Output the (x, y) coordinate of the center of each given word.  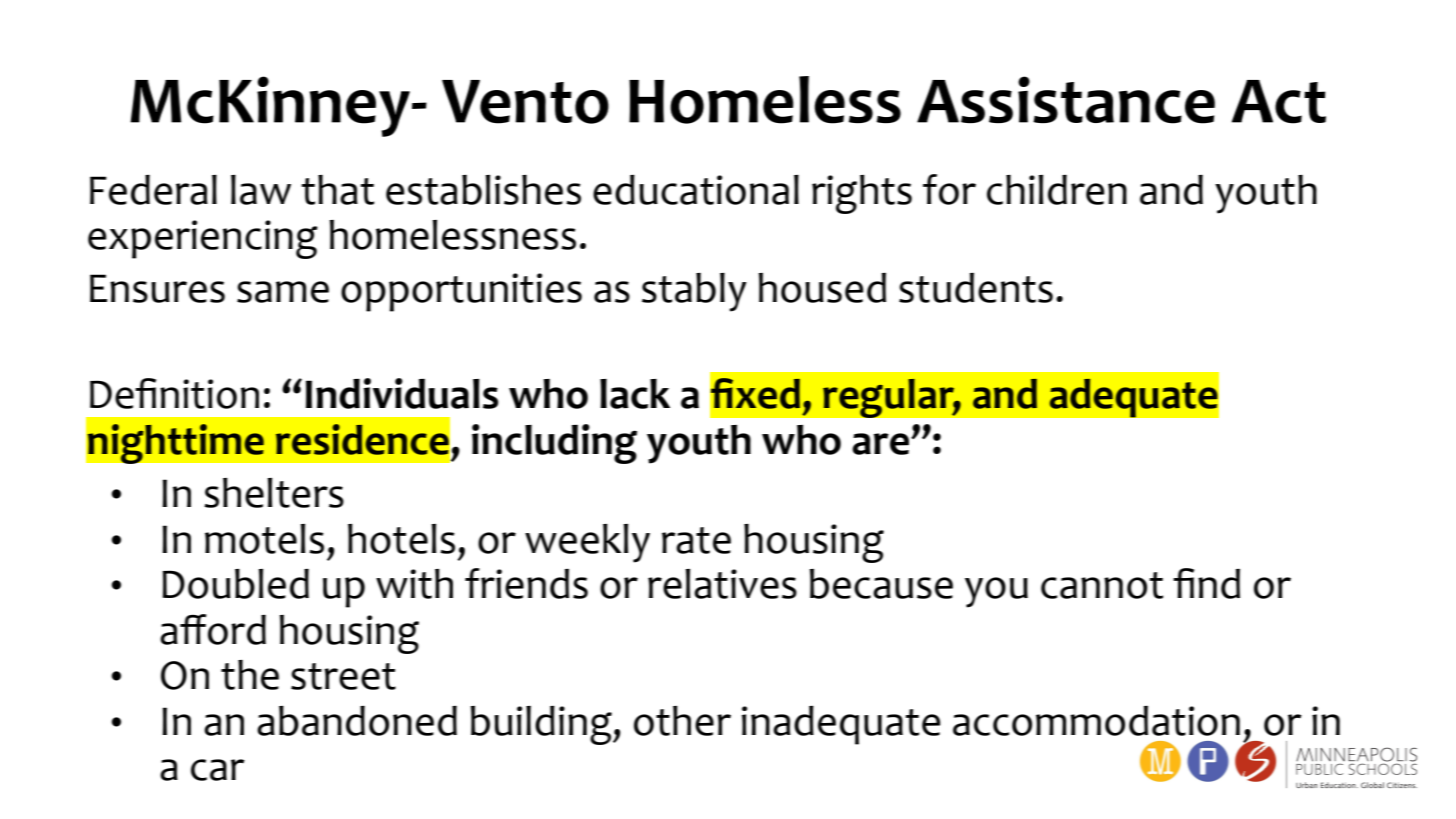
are (882, 444)
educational (696, 190)
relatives (722, 584)
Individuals (402, 393)
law (261, 190)
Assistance (1066, 100)
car (218, 770)
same (283, 292)
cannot (1102, 585)
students (976, 288)
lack (635, 394)
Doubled (235, 584)
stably (694, 292)
